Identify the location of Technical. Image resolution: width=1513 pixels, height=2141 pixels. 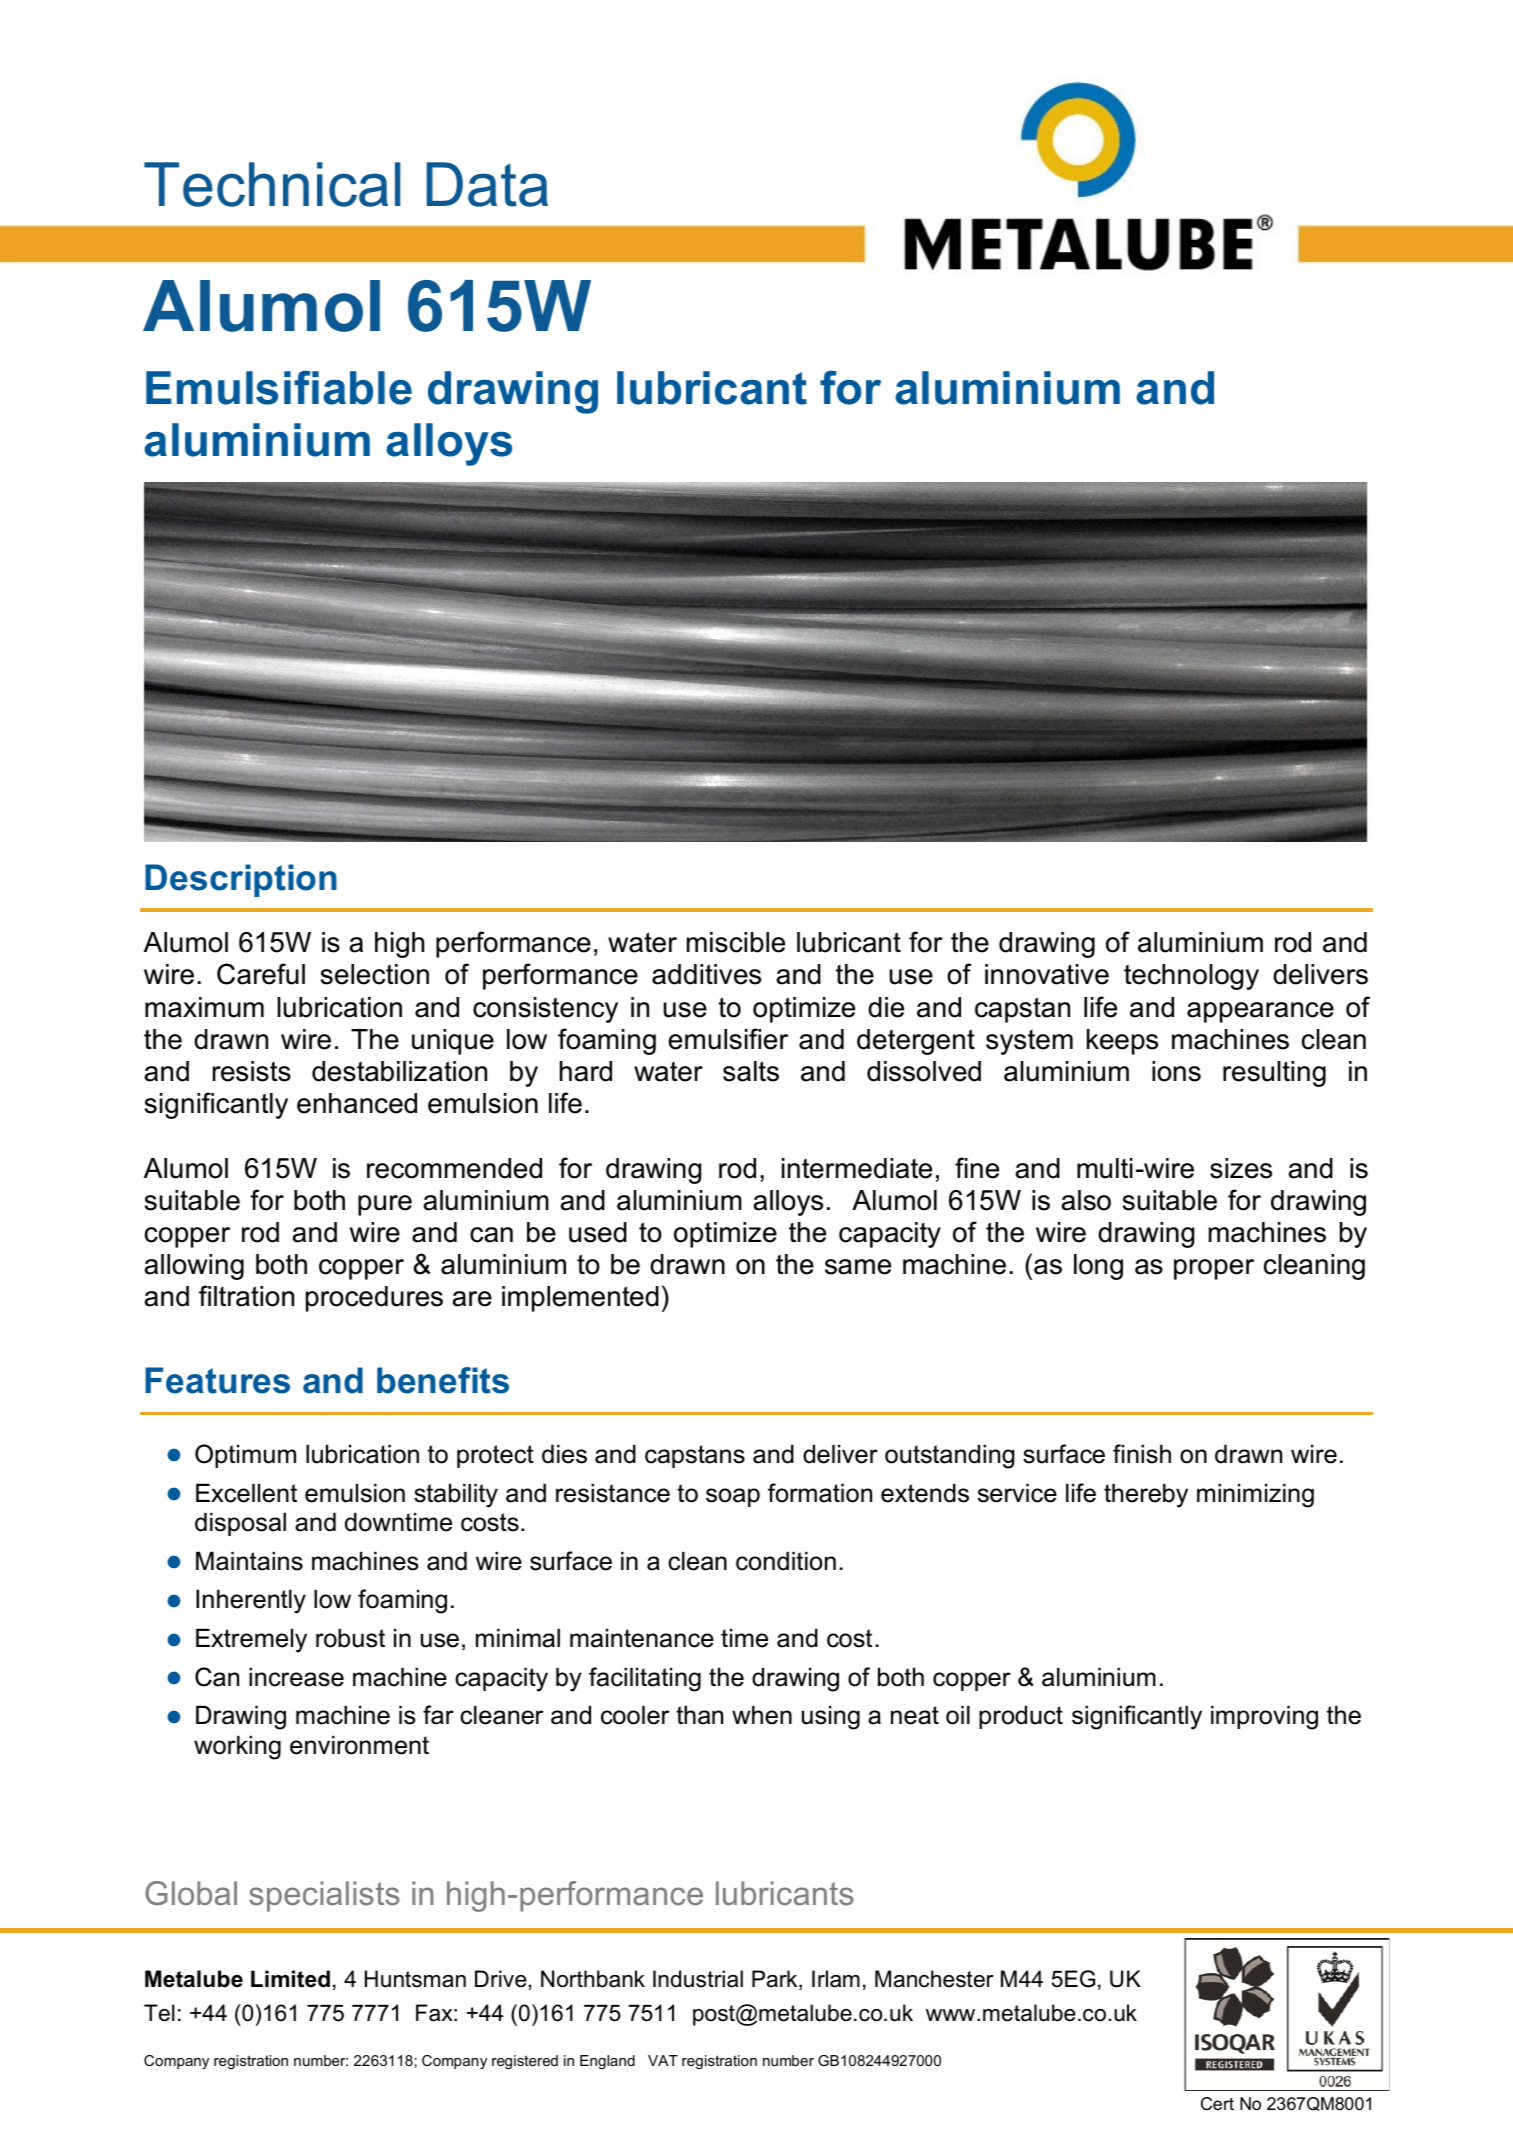
(272, 184).
